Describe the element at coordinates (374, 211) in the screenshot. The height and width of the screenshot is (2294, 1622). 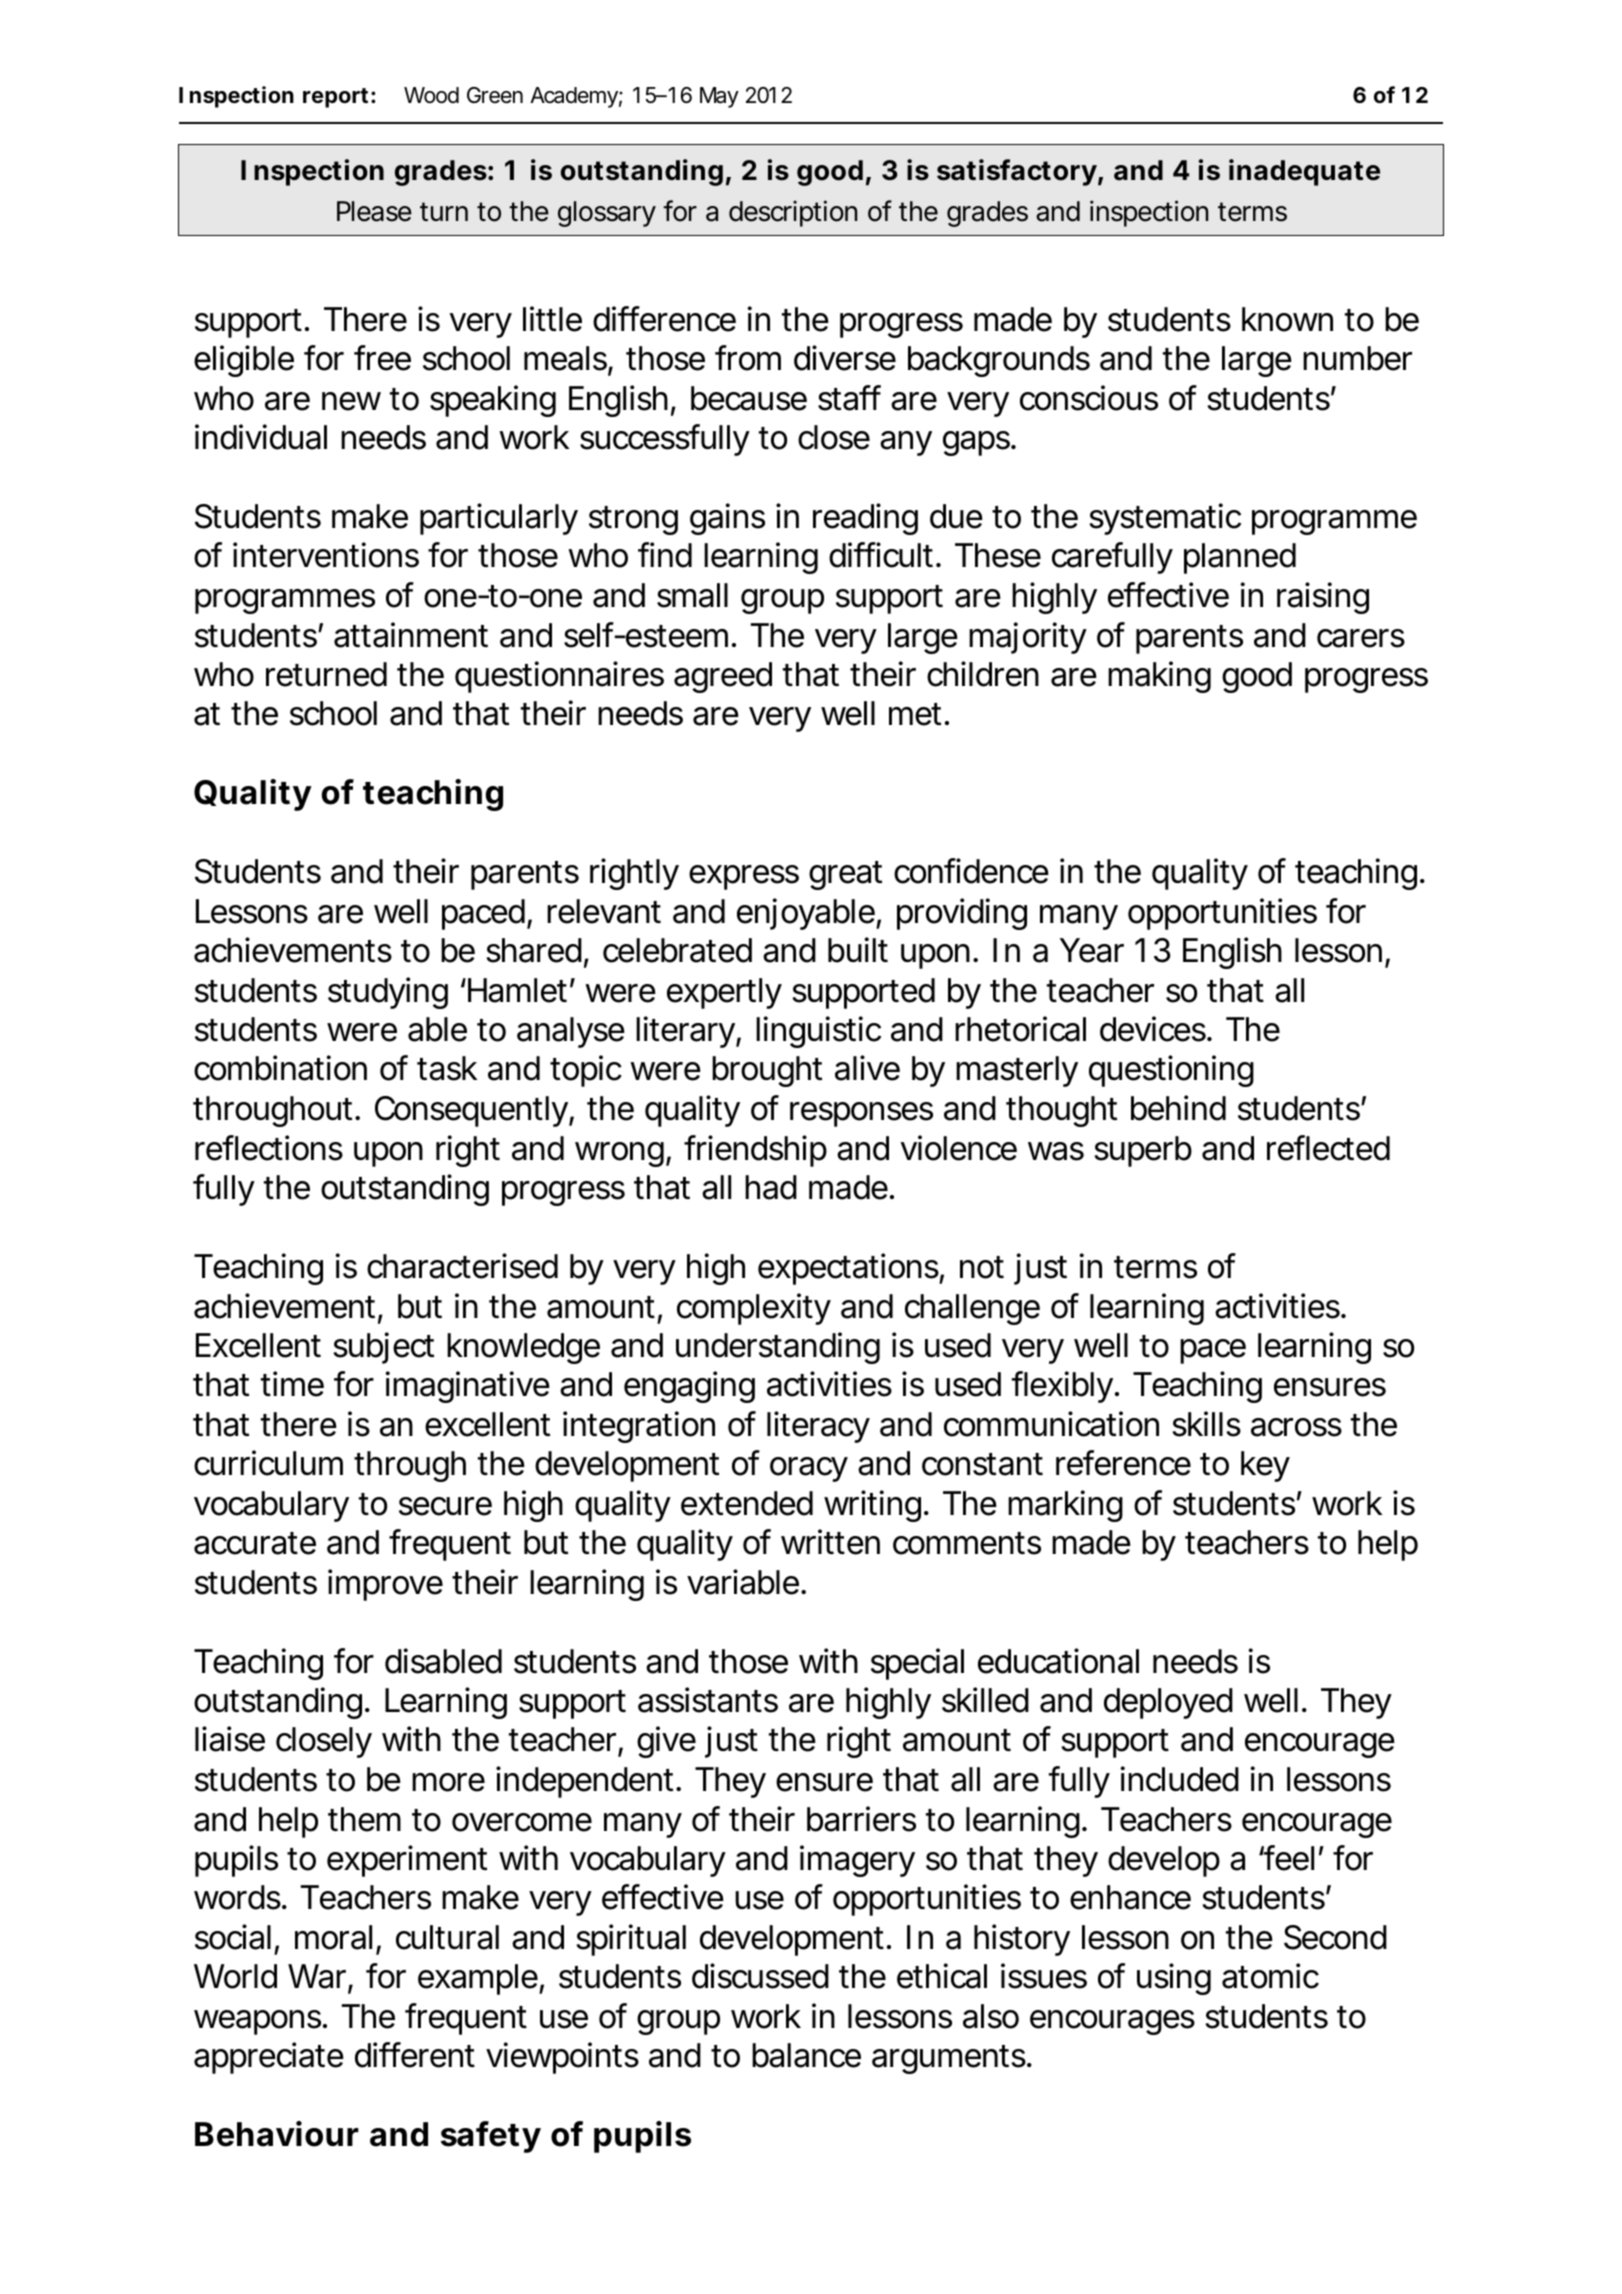
I see `Please` at that location.
